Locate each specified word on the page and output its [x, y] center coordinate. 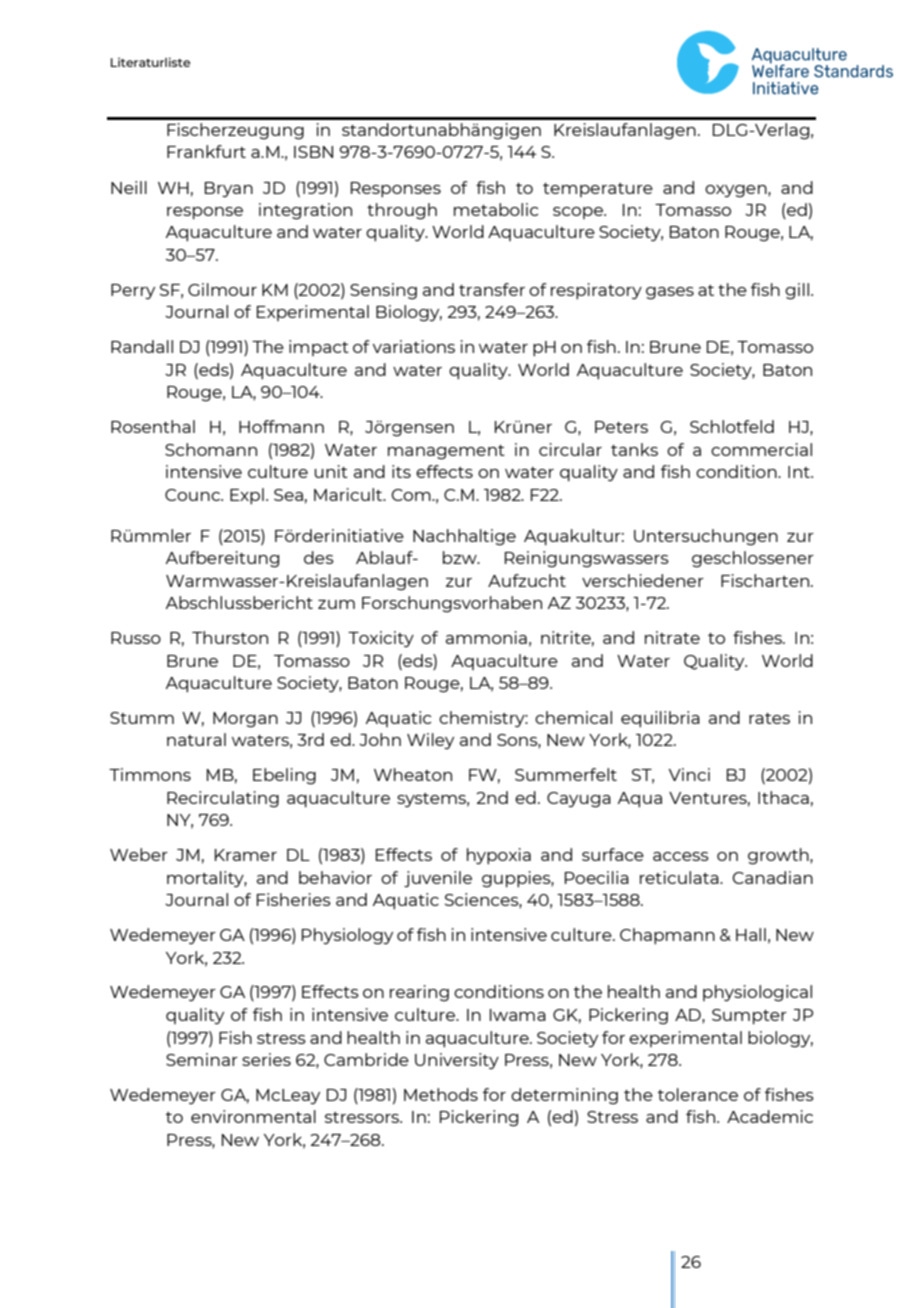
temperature [598, 190]
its [401, 471]
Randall [142, 346]
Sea [288, 495]
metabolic [496, 209]
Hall [751, 934]
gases [670, 293]
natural [196, 739]
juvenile [438, 879]
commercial [761, 449]
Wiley [430, 741]
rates [769, 718]
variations [413, 346]
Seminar [202, 1059]
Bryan [229, 190]
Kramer [246, 855]
